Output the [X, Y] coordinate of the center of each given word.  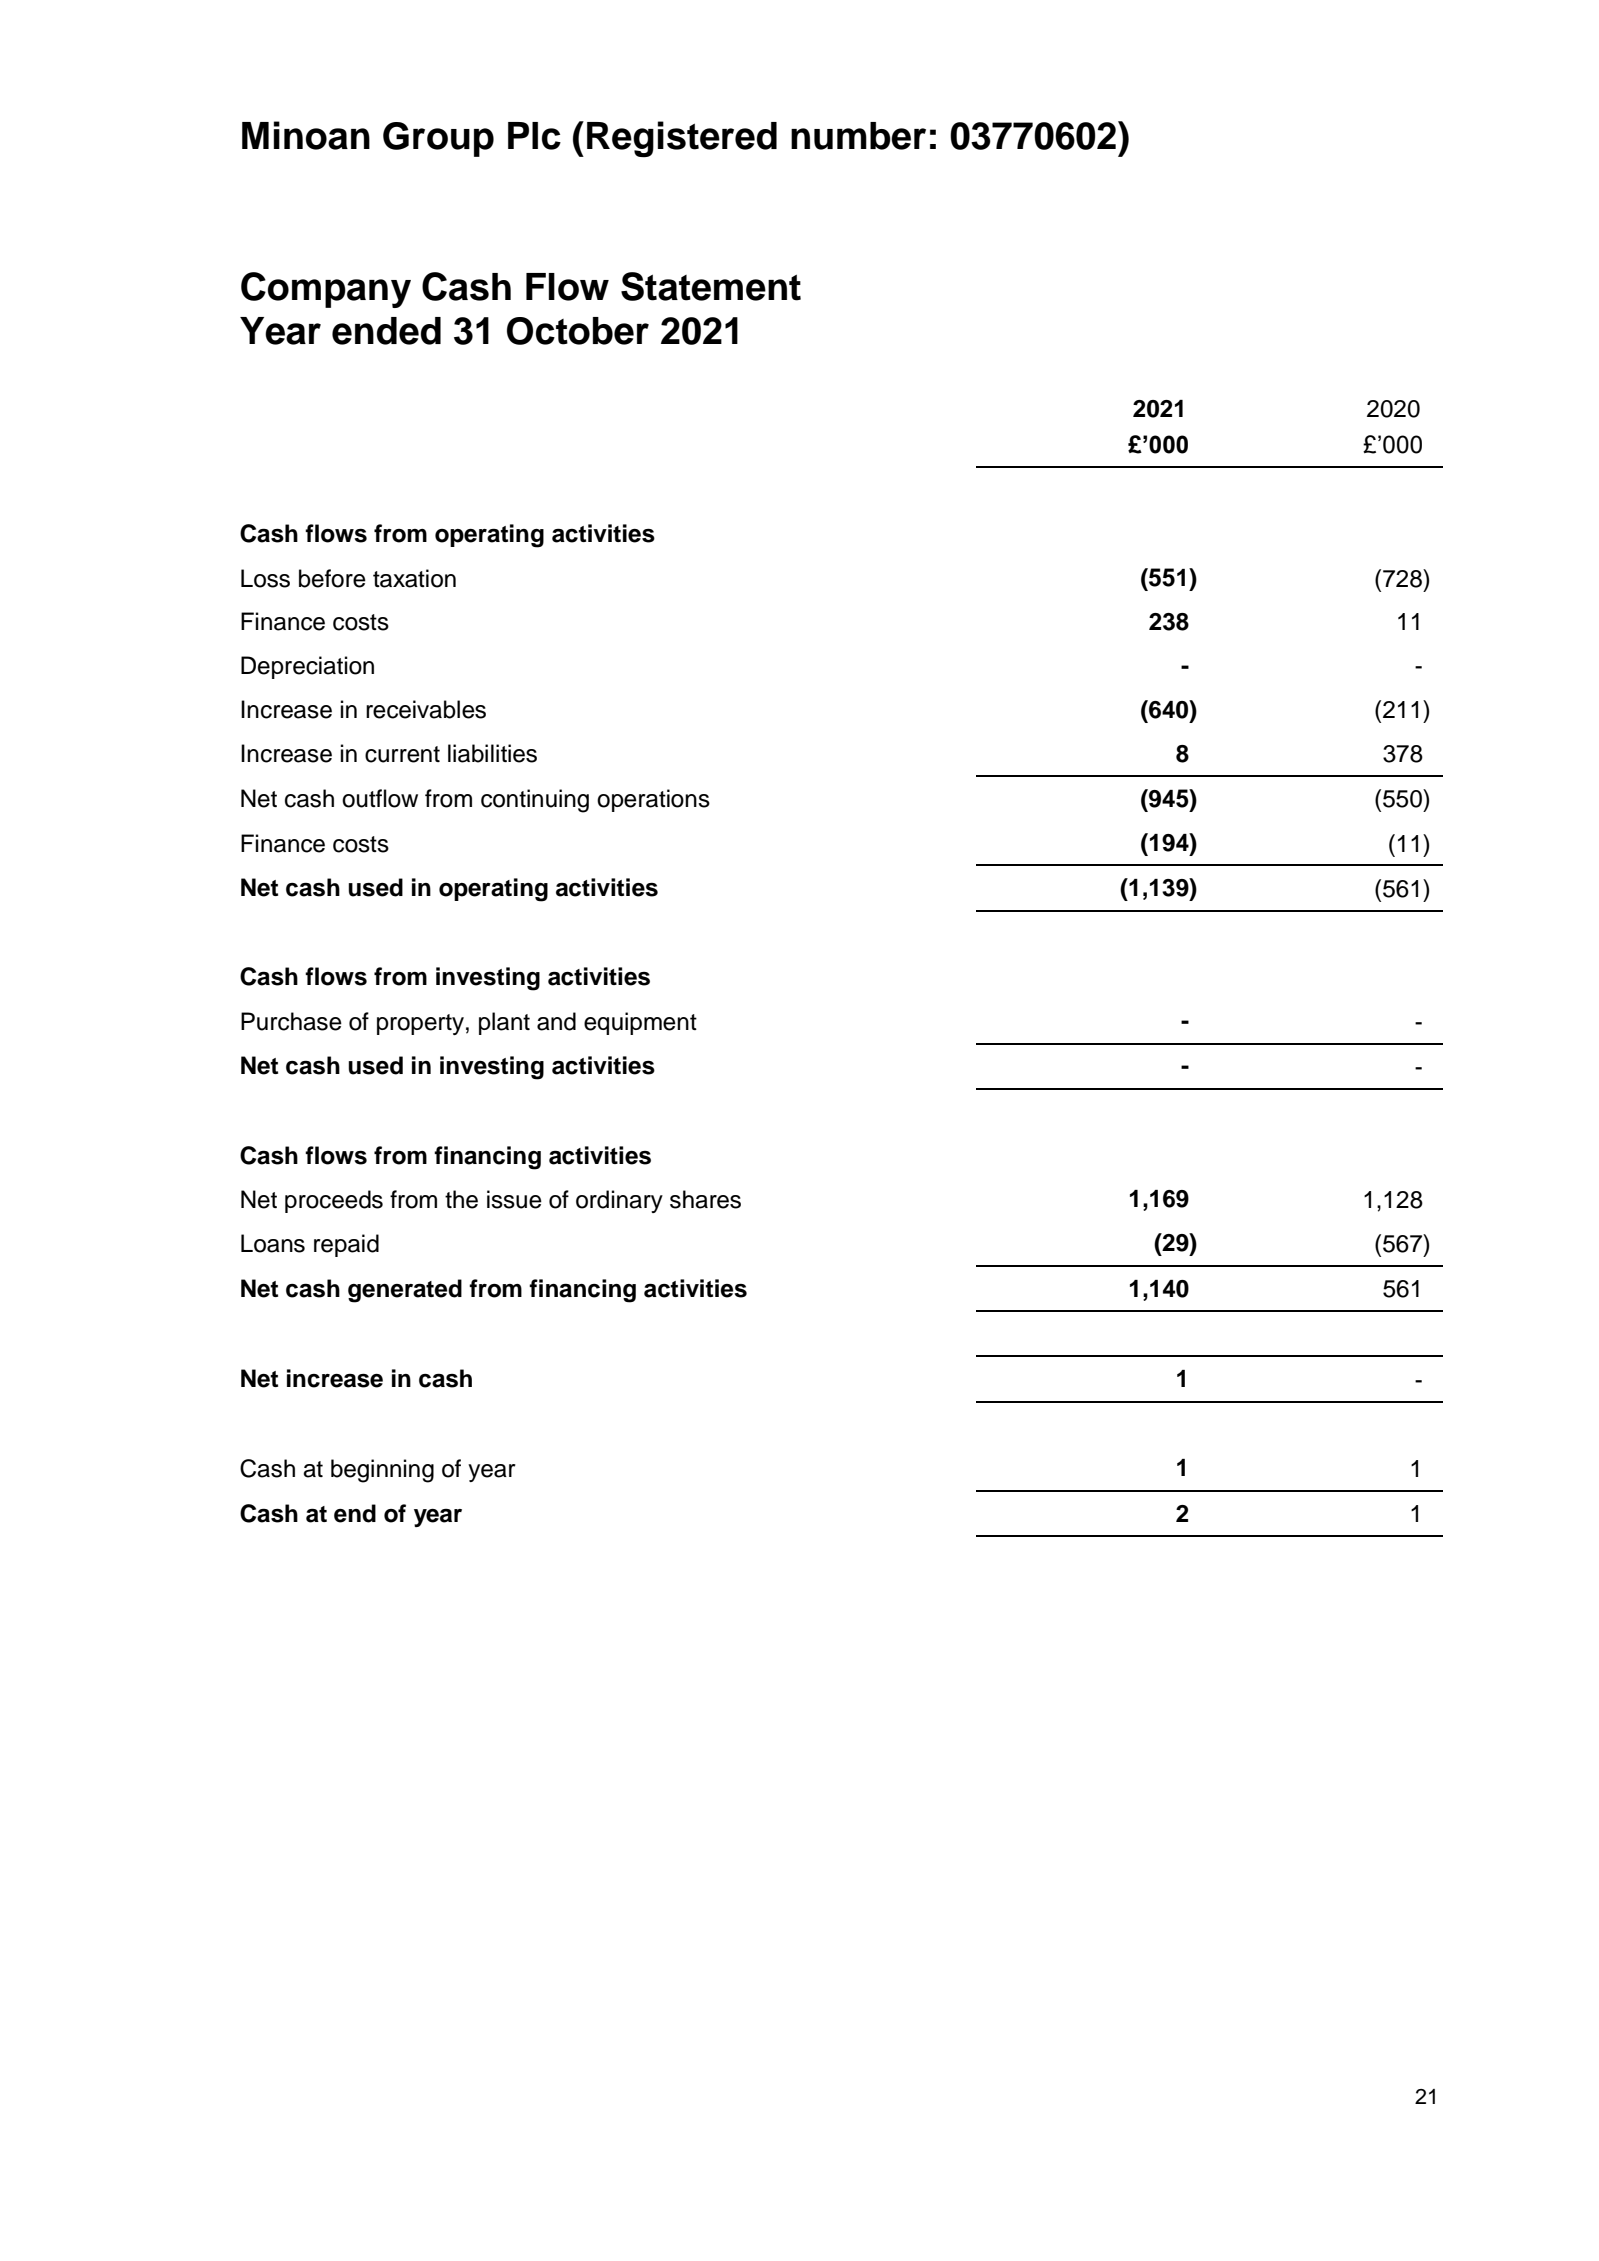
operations [653, 800]
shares [705, 1199]
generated [405, 1291]
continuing [535, 801]
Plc [534, 136]
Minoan [306, 135]
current [402, 754]
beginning [382, 1471]
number [858, 136]
